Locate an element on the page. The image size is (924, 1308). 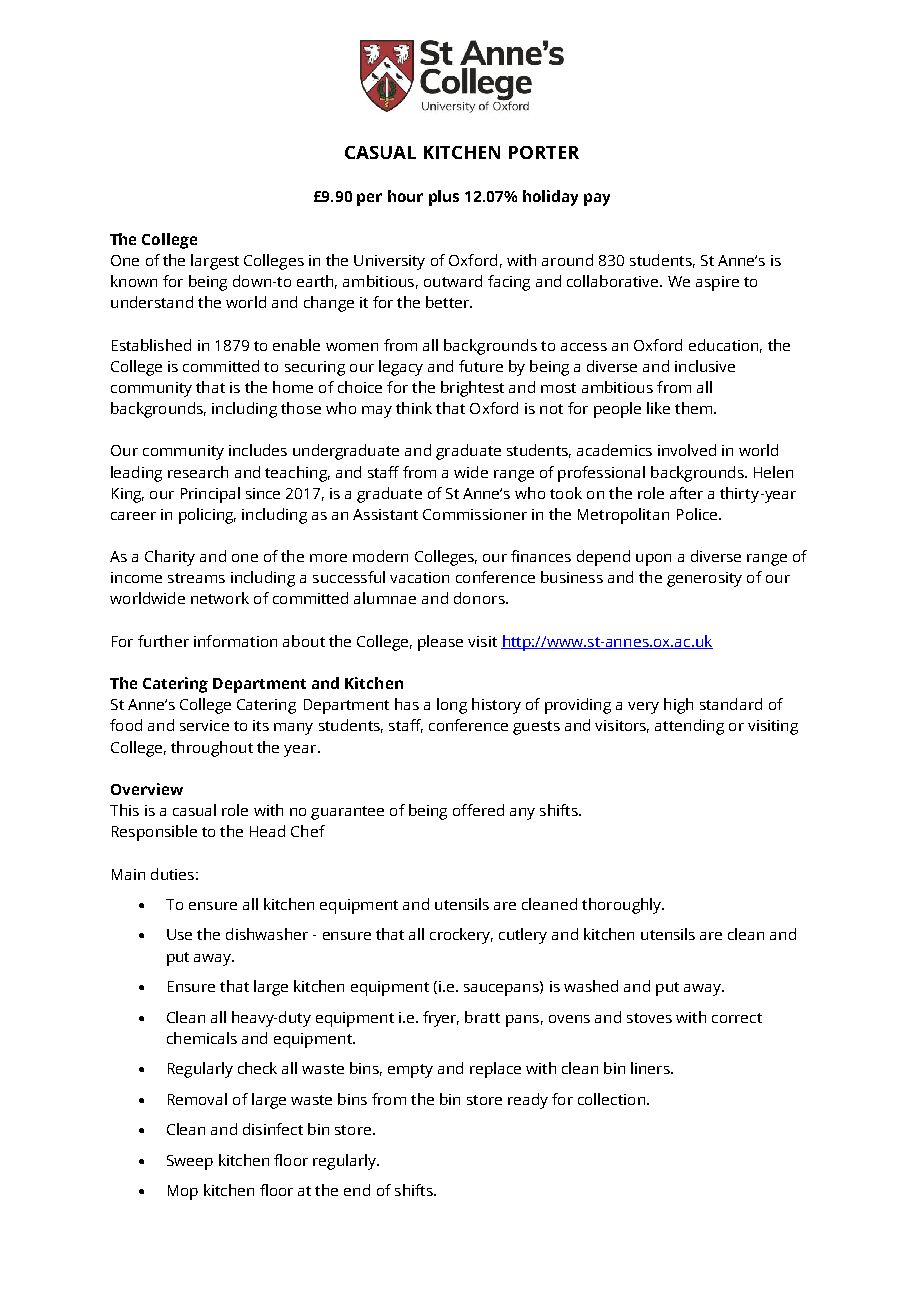
known is located at coordinates (134, 281).
